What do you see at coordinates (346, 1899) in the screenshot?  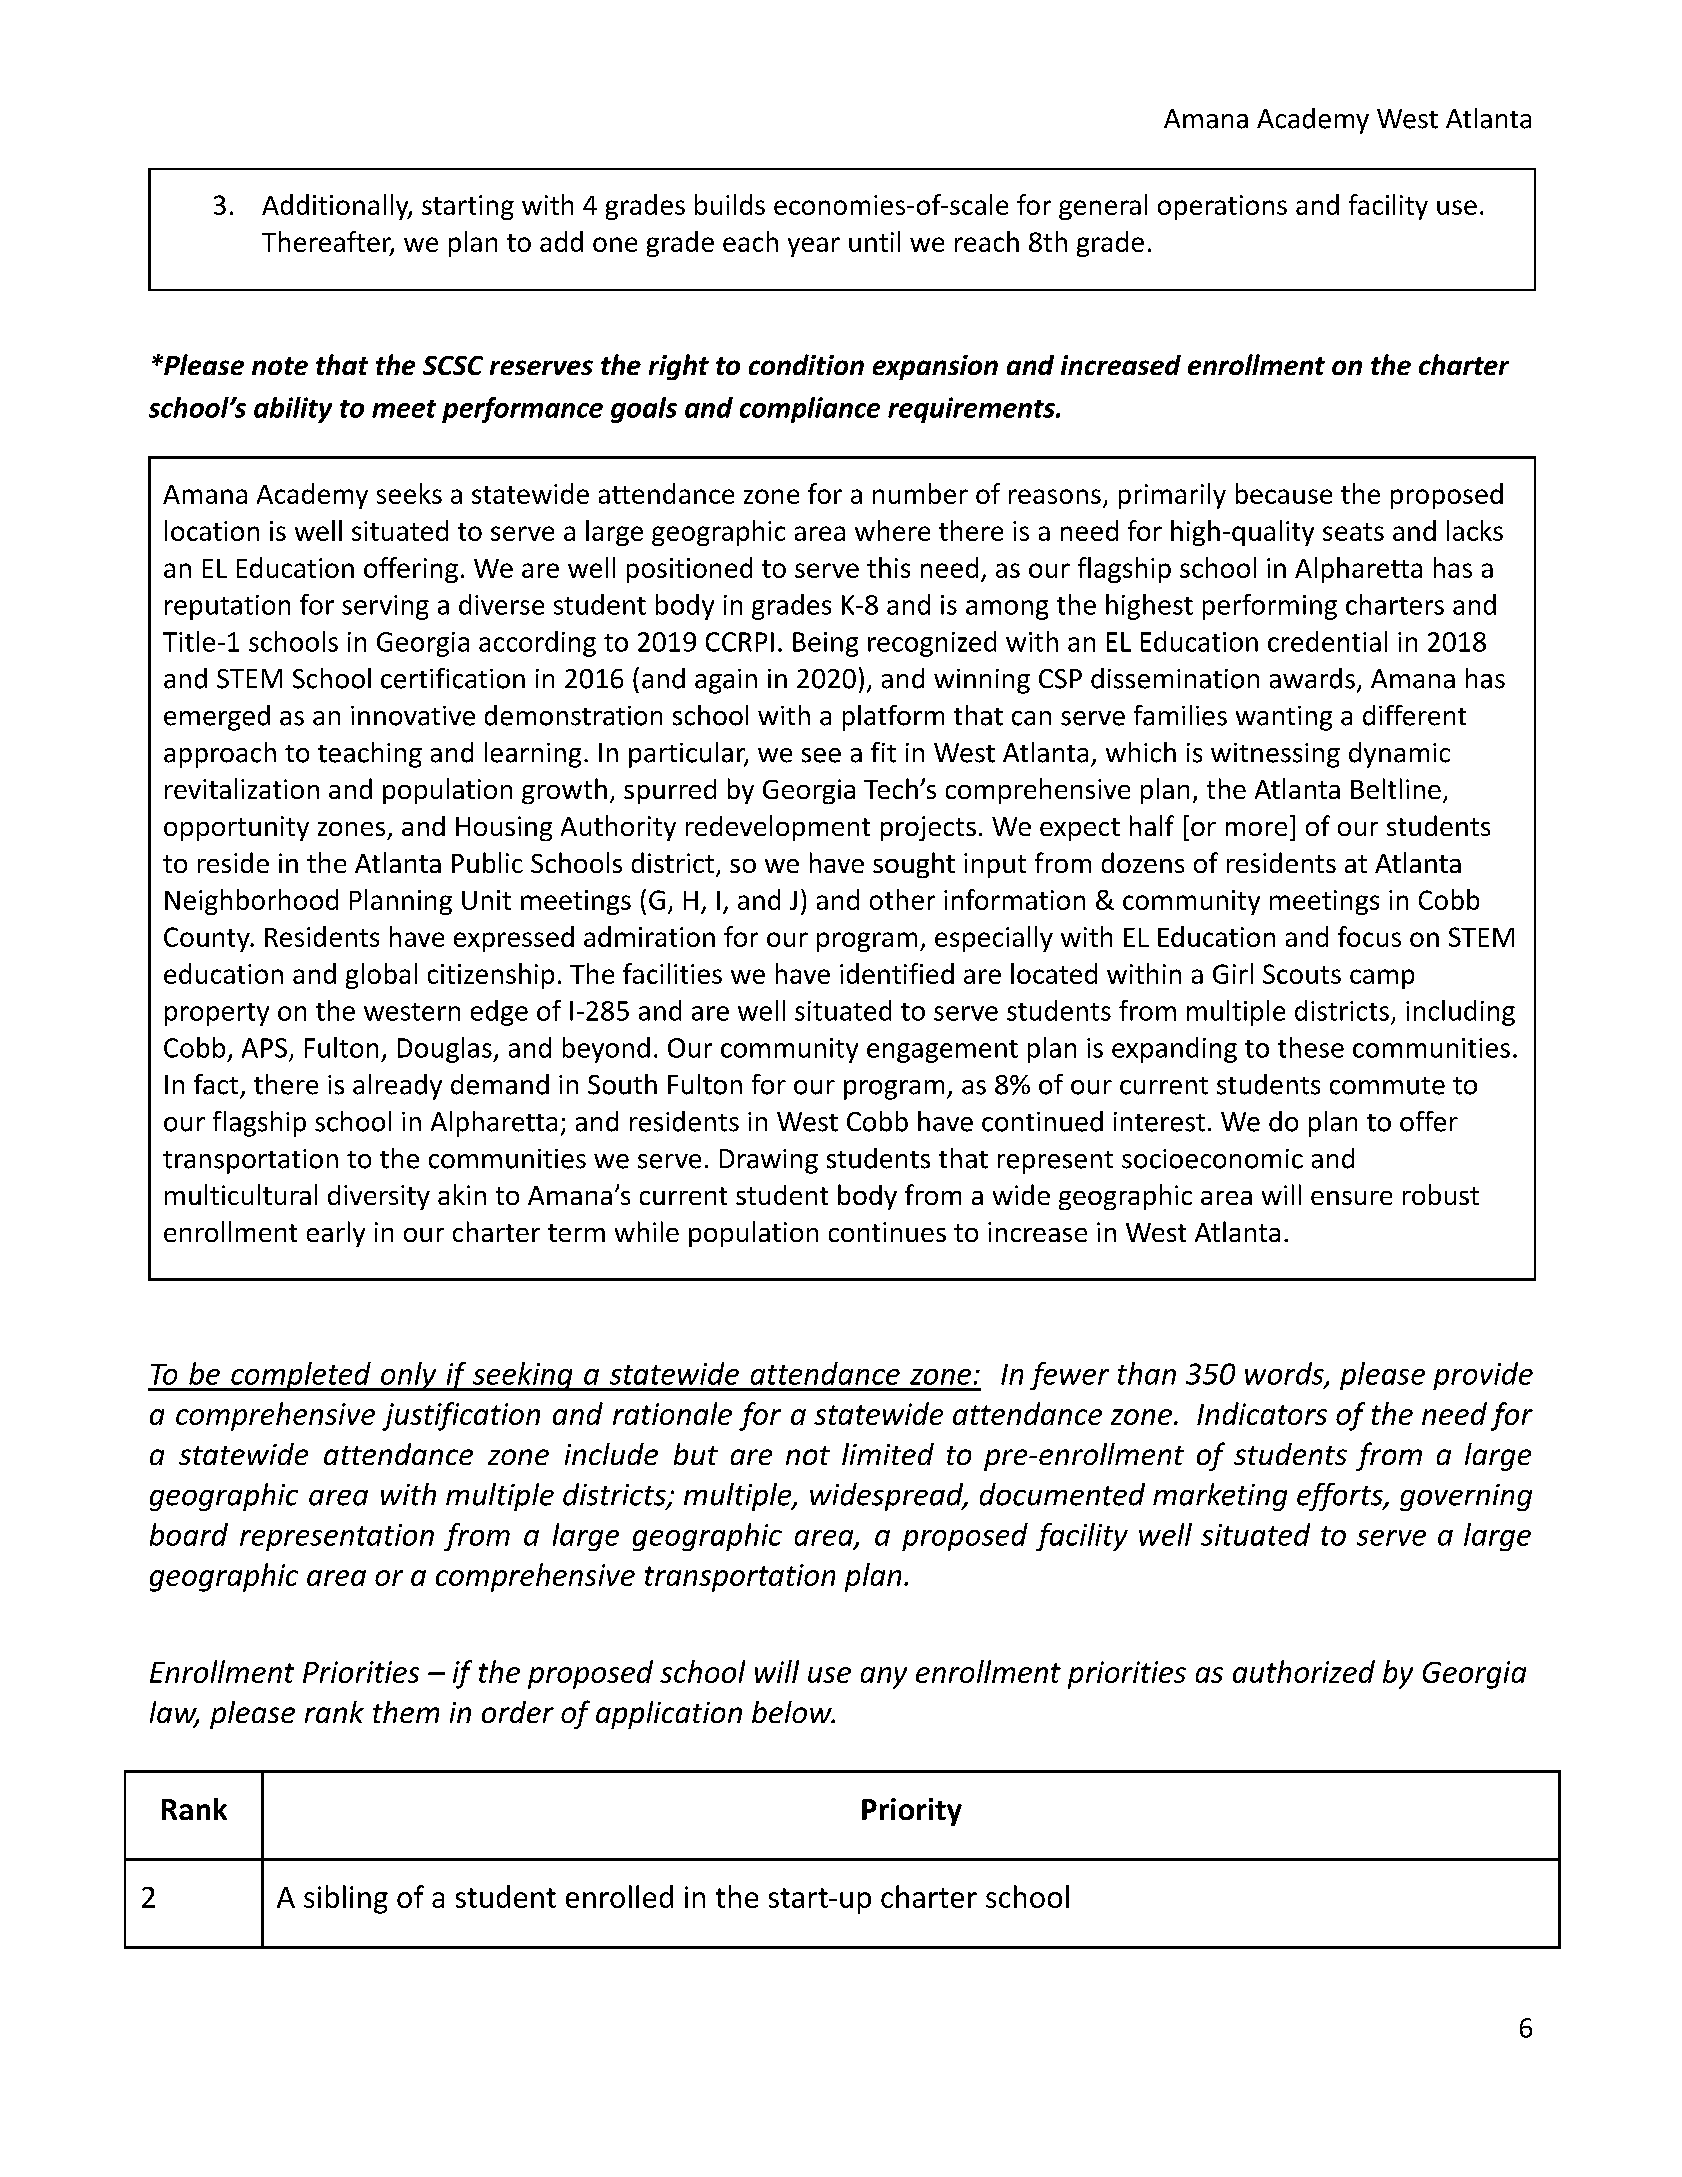 I see `sibling` at bounding box center [346, 1899].
